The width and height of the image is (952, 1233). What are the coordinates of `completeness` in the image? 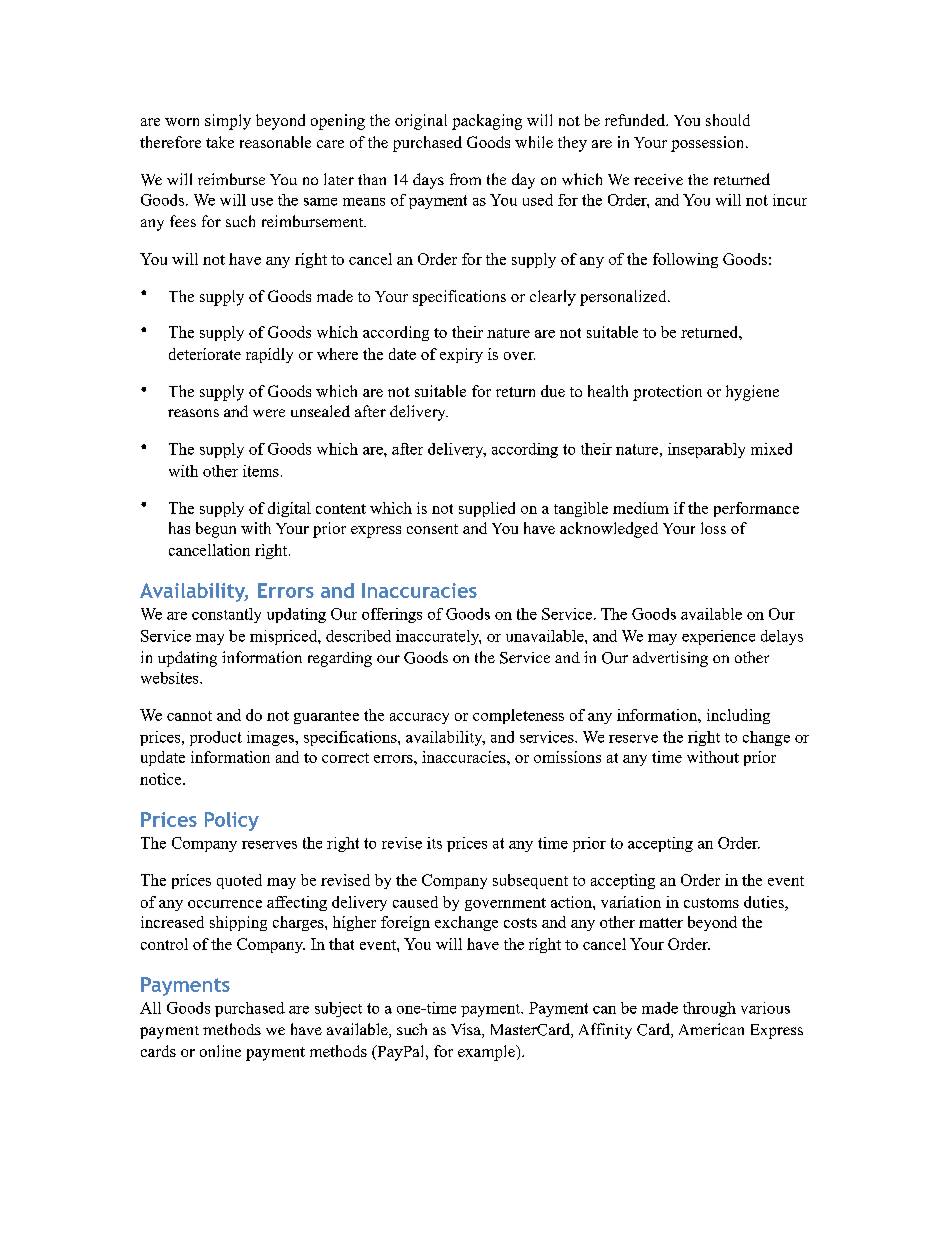 It's located at (518, 716).
